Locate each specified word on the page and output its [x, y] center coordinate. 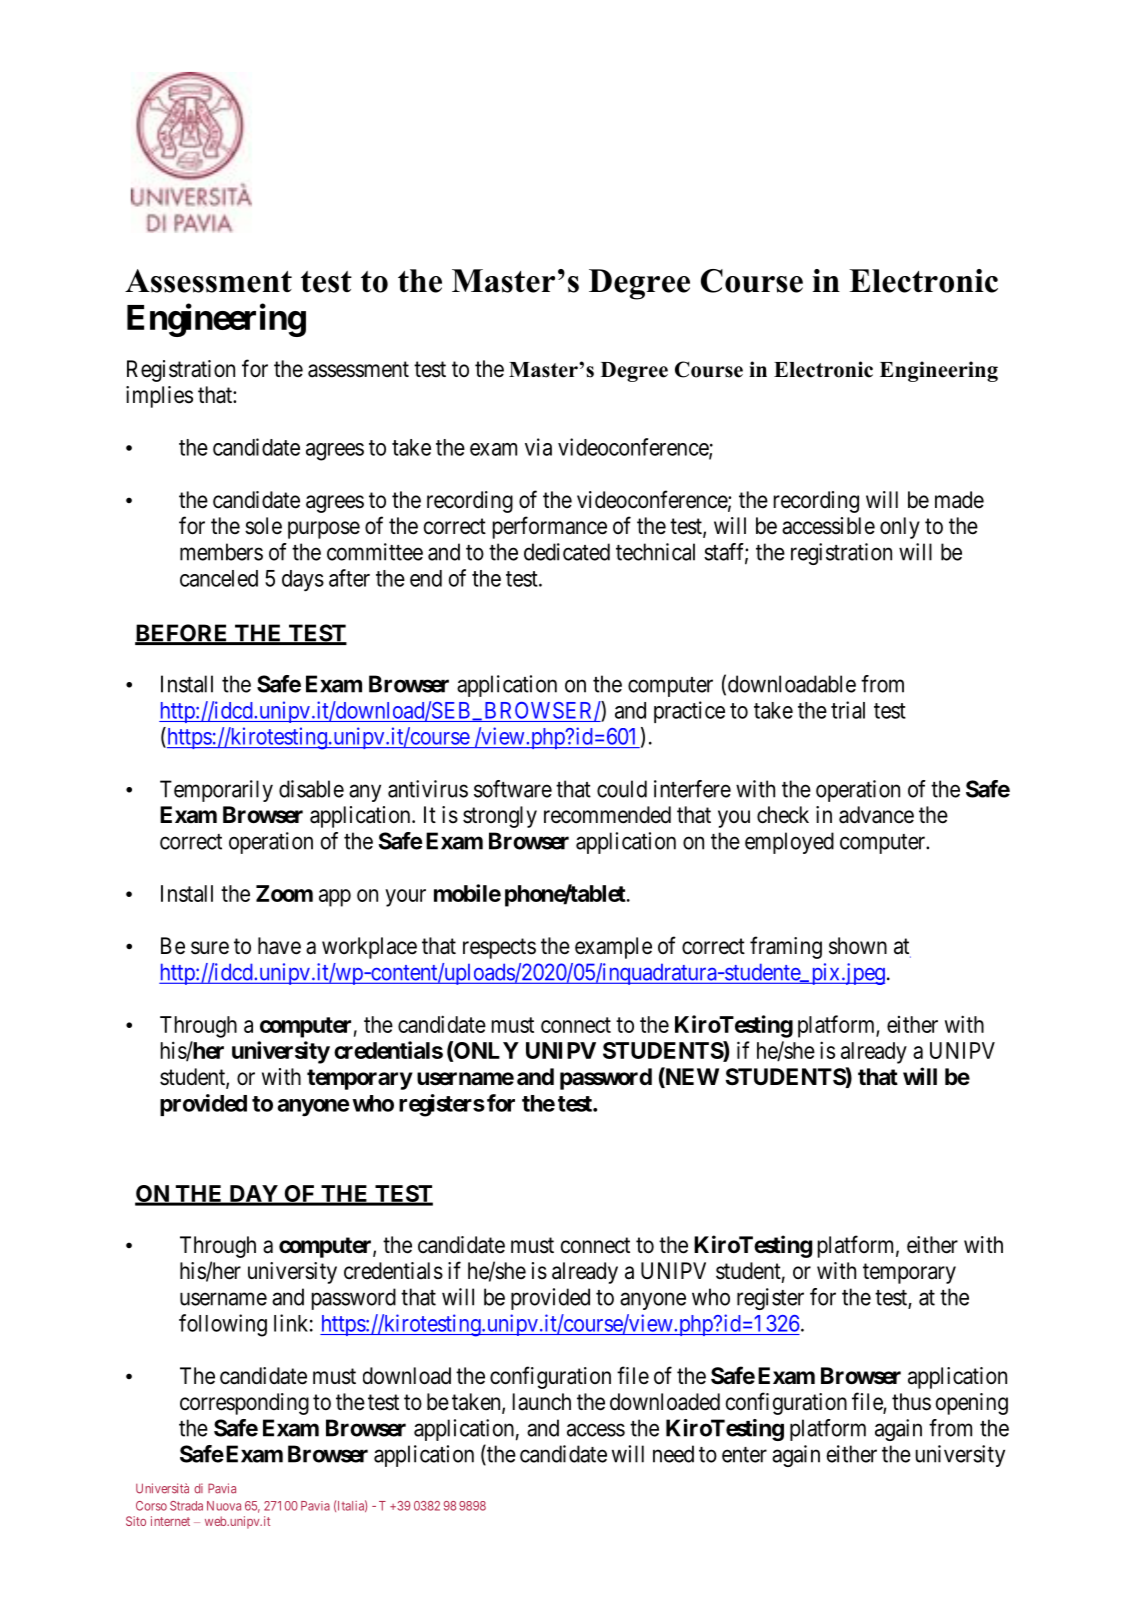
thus [911, 1402]
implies [159, 397]
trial [848, 710]
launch [542, 1402]
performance [550, 527]
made [959, 500]
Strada [186, 1506]
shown [858, 946]
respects [499, 948]
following [223, 1325]
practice [689, 712]
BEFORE [182, 634]
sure [210, 948]
